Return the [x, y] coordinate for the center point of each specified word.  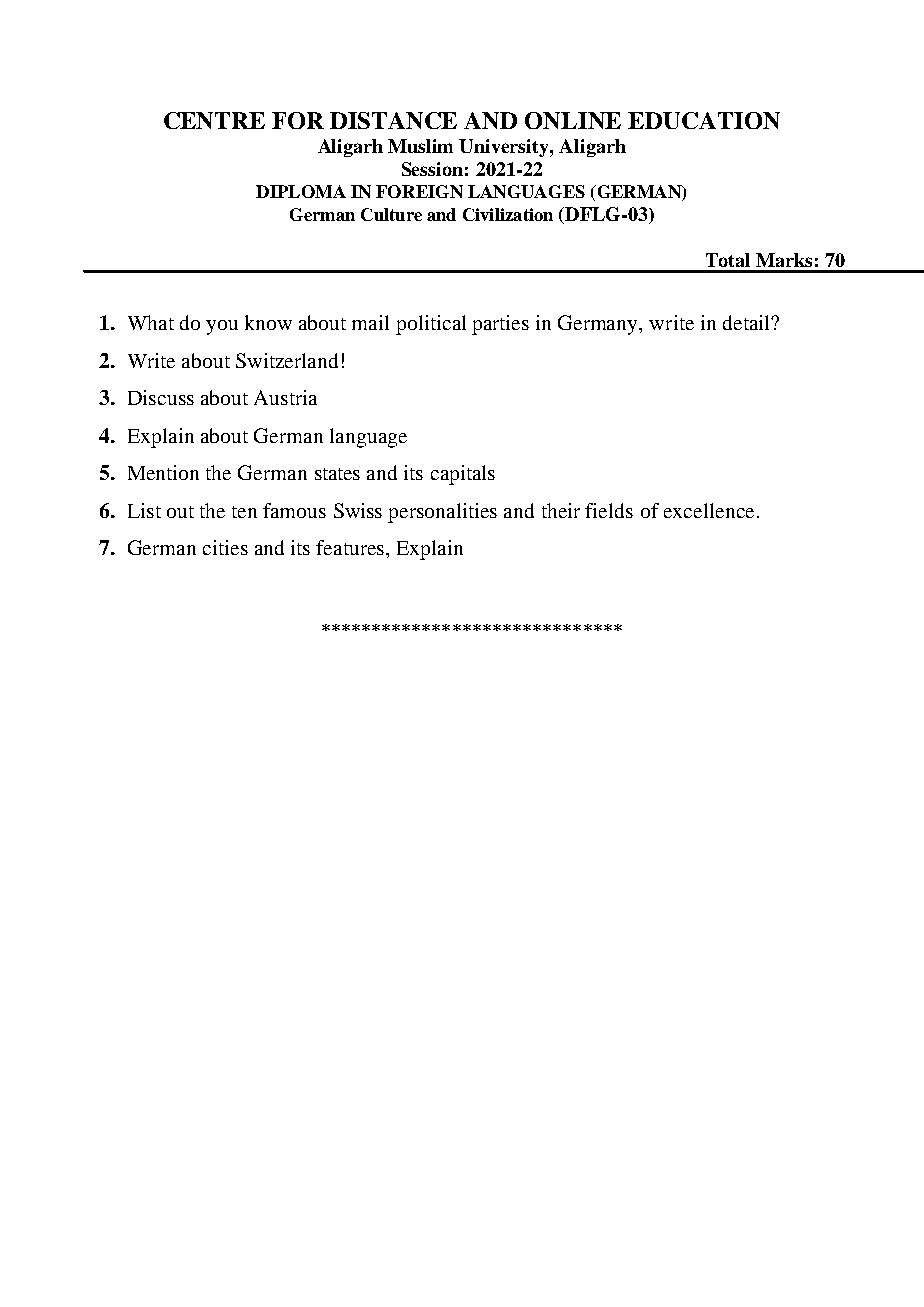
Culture [391, 214]
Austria [285, 397]
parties [500, 325]
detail [747, 322]
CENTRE [214, 120]
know [268, 322]
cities [225, 547]
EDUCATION [704, 120]
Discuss [161, 397]
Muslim [420, 146]
